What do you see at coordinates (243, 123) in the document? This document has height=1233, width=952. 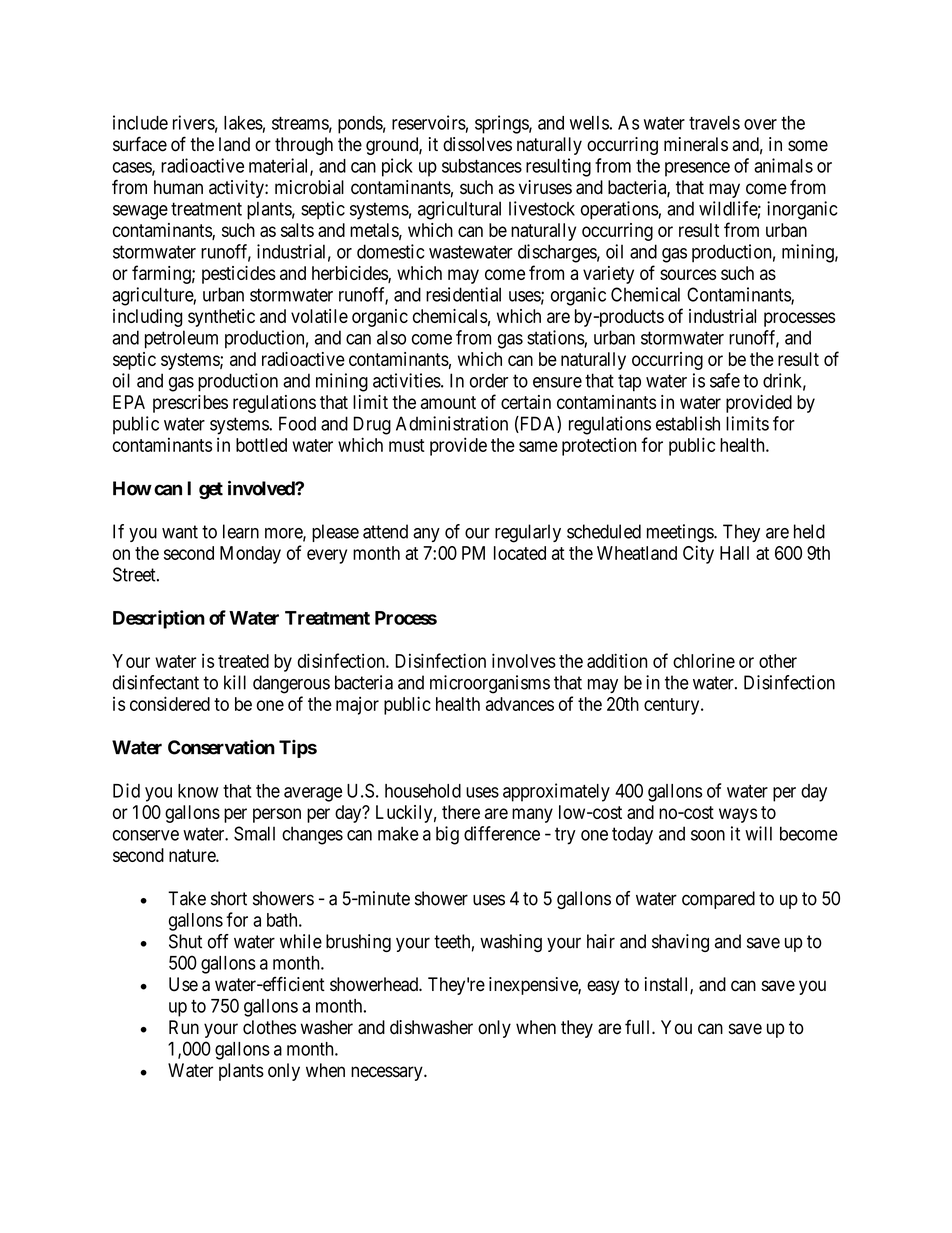 I see `lakes` at bounding box center [243, 123].
